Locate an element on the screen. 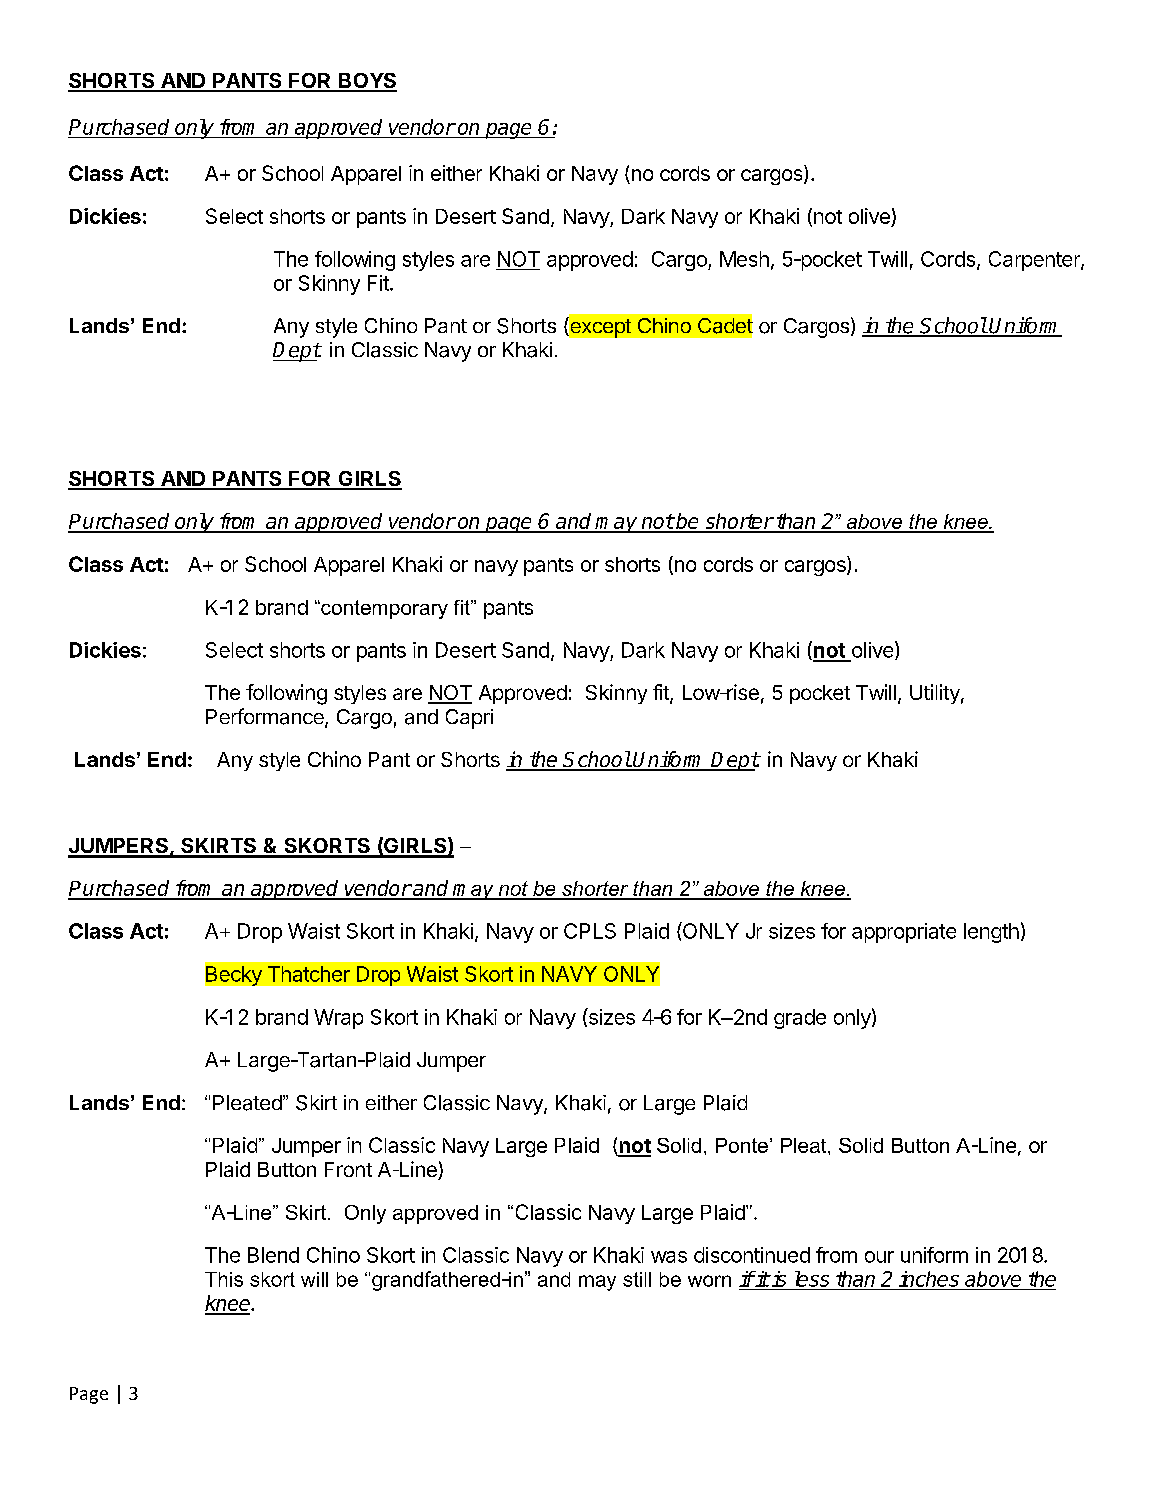 This screenshot has width=1159, height=1499. Blend is located at coordinates (273, 1255).
